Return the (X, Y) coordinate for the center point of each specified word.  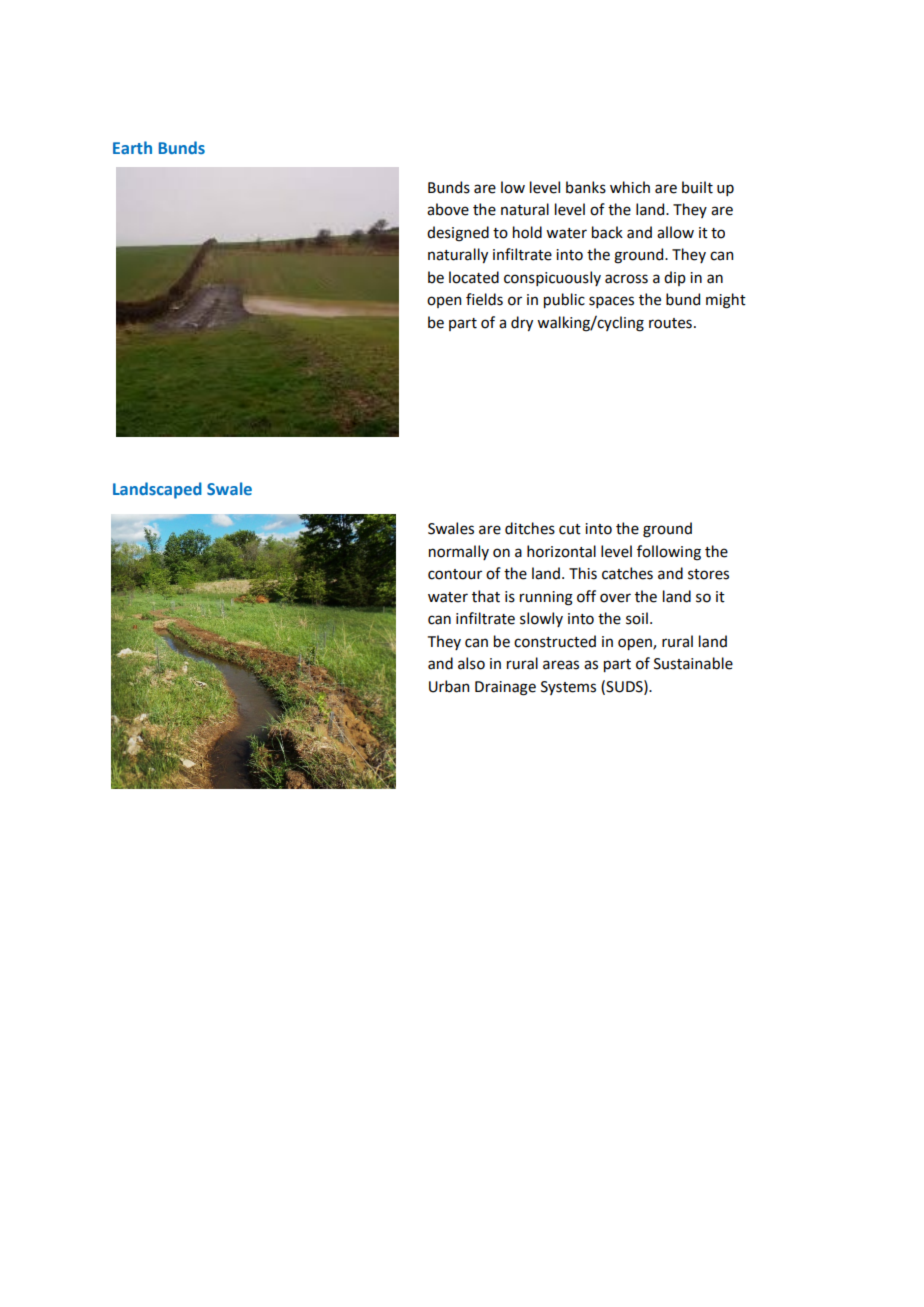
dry (522, 323)
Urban (449, 686)
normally (459, 552)
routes (670, 323)
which (630, 187)
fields (484, 299)
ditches (530, 528)
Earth (132, 147)
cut (570, 529)
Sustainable (693, 663)
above (448, 209)
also (471, 663)
